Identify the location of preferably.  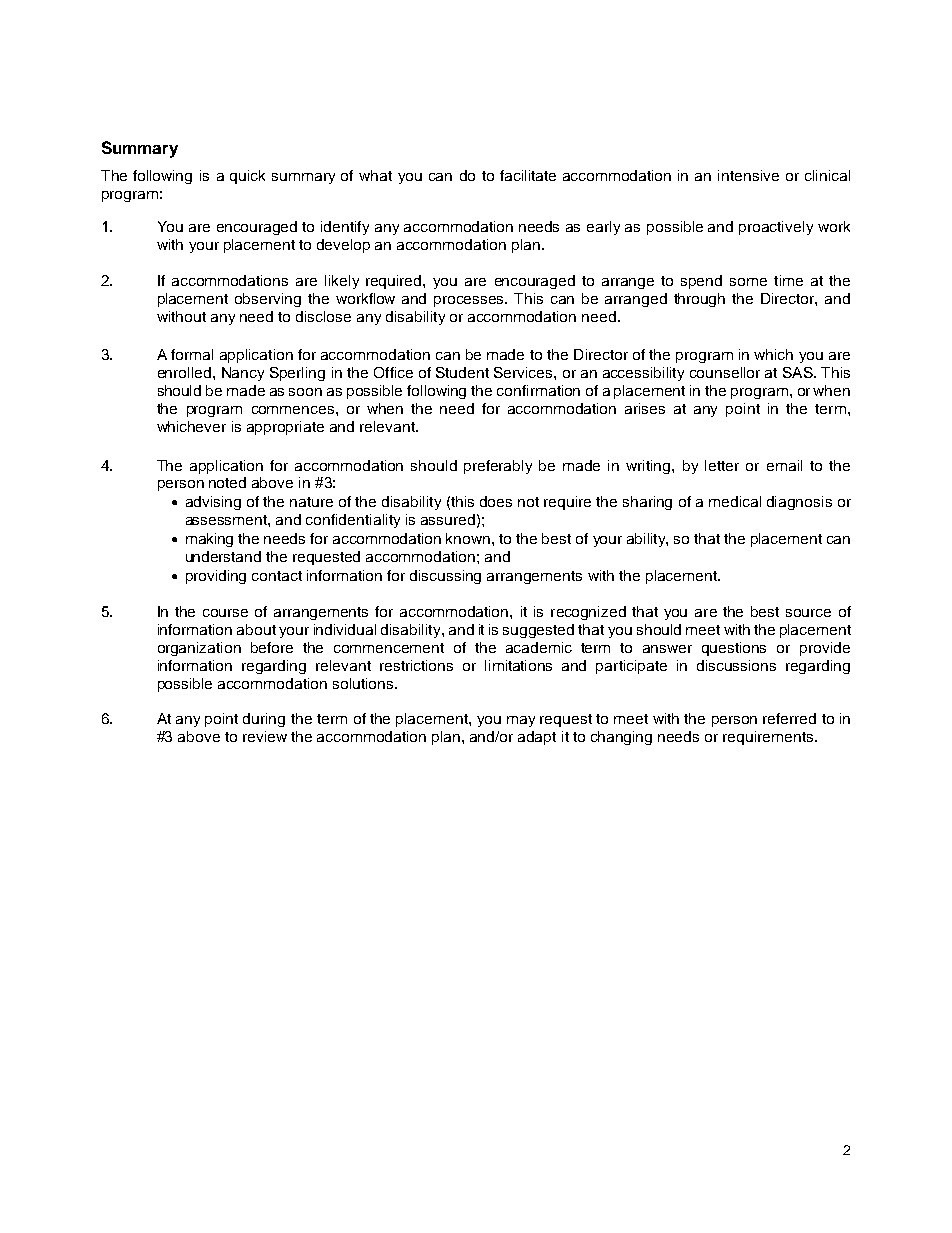
(498, 467).
